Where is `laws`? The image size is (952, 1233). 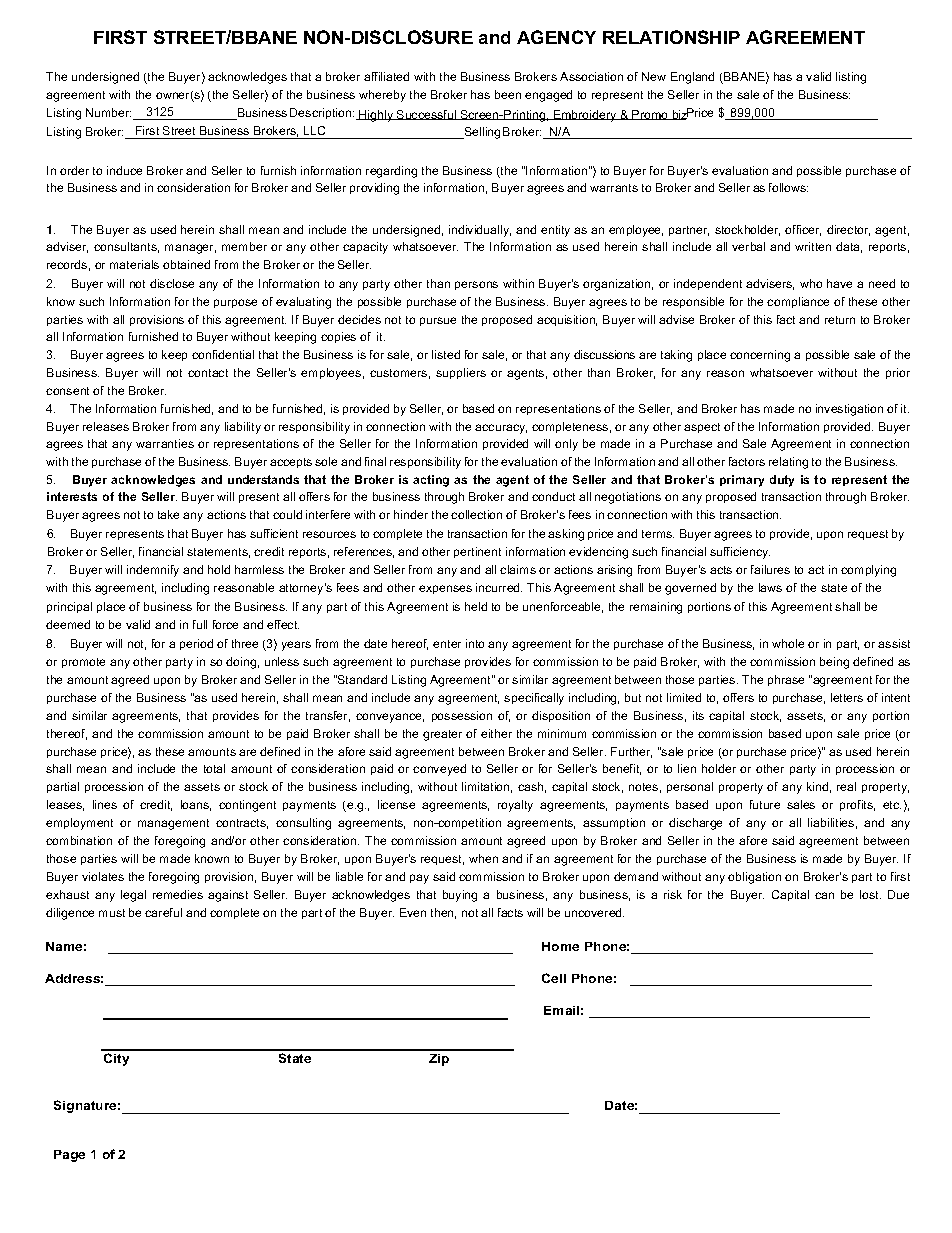 laws is located at coordinates (770, 587).
